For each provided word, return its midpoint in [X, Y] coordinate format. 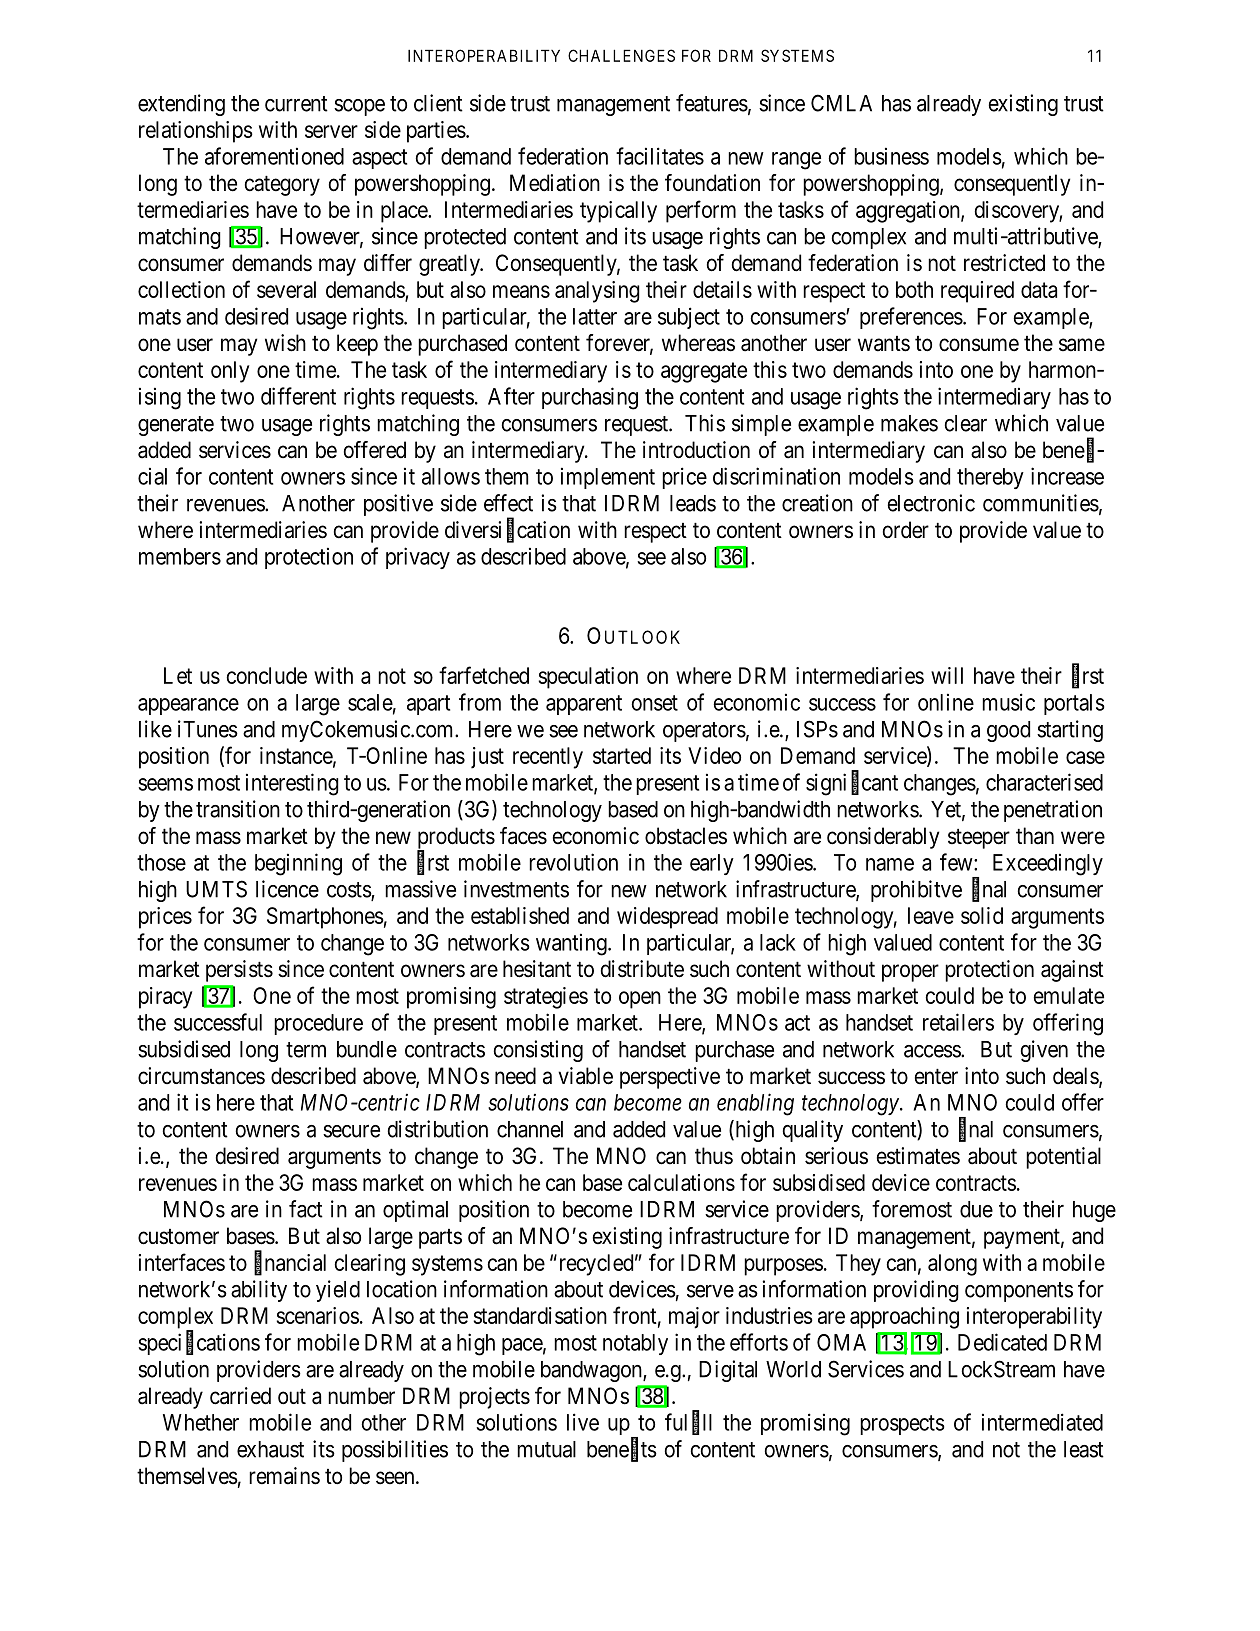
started [622, 755]
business [891, 156]
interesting [292, 784]
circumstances [201, 1076]
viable [585, 1076]
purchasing [590, 398]
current [296, 104]
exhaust [270, 1449]
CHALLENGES [621, 55]
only [230, 372]
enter [936, 1076]
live [583, 1422]
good [1008, 731]
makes [909, 423]
